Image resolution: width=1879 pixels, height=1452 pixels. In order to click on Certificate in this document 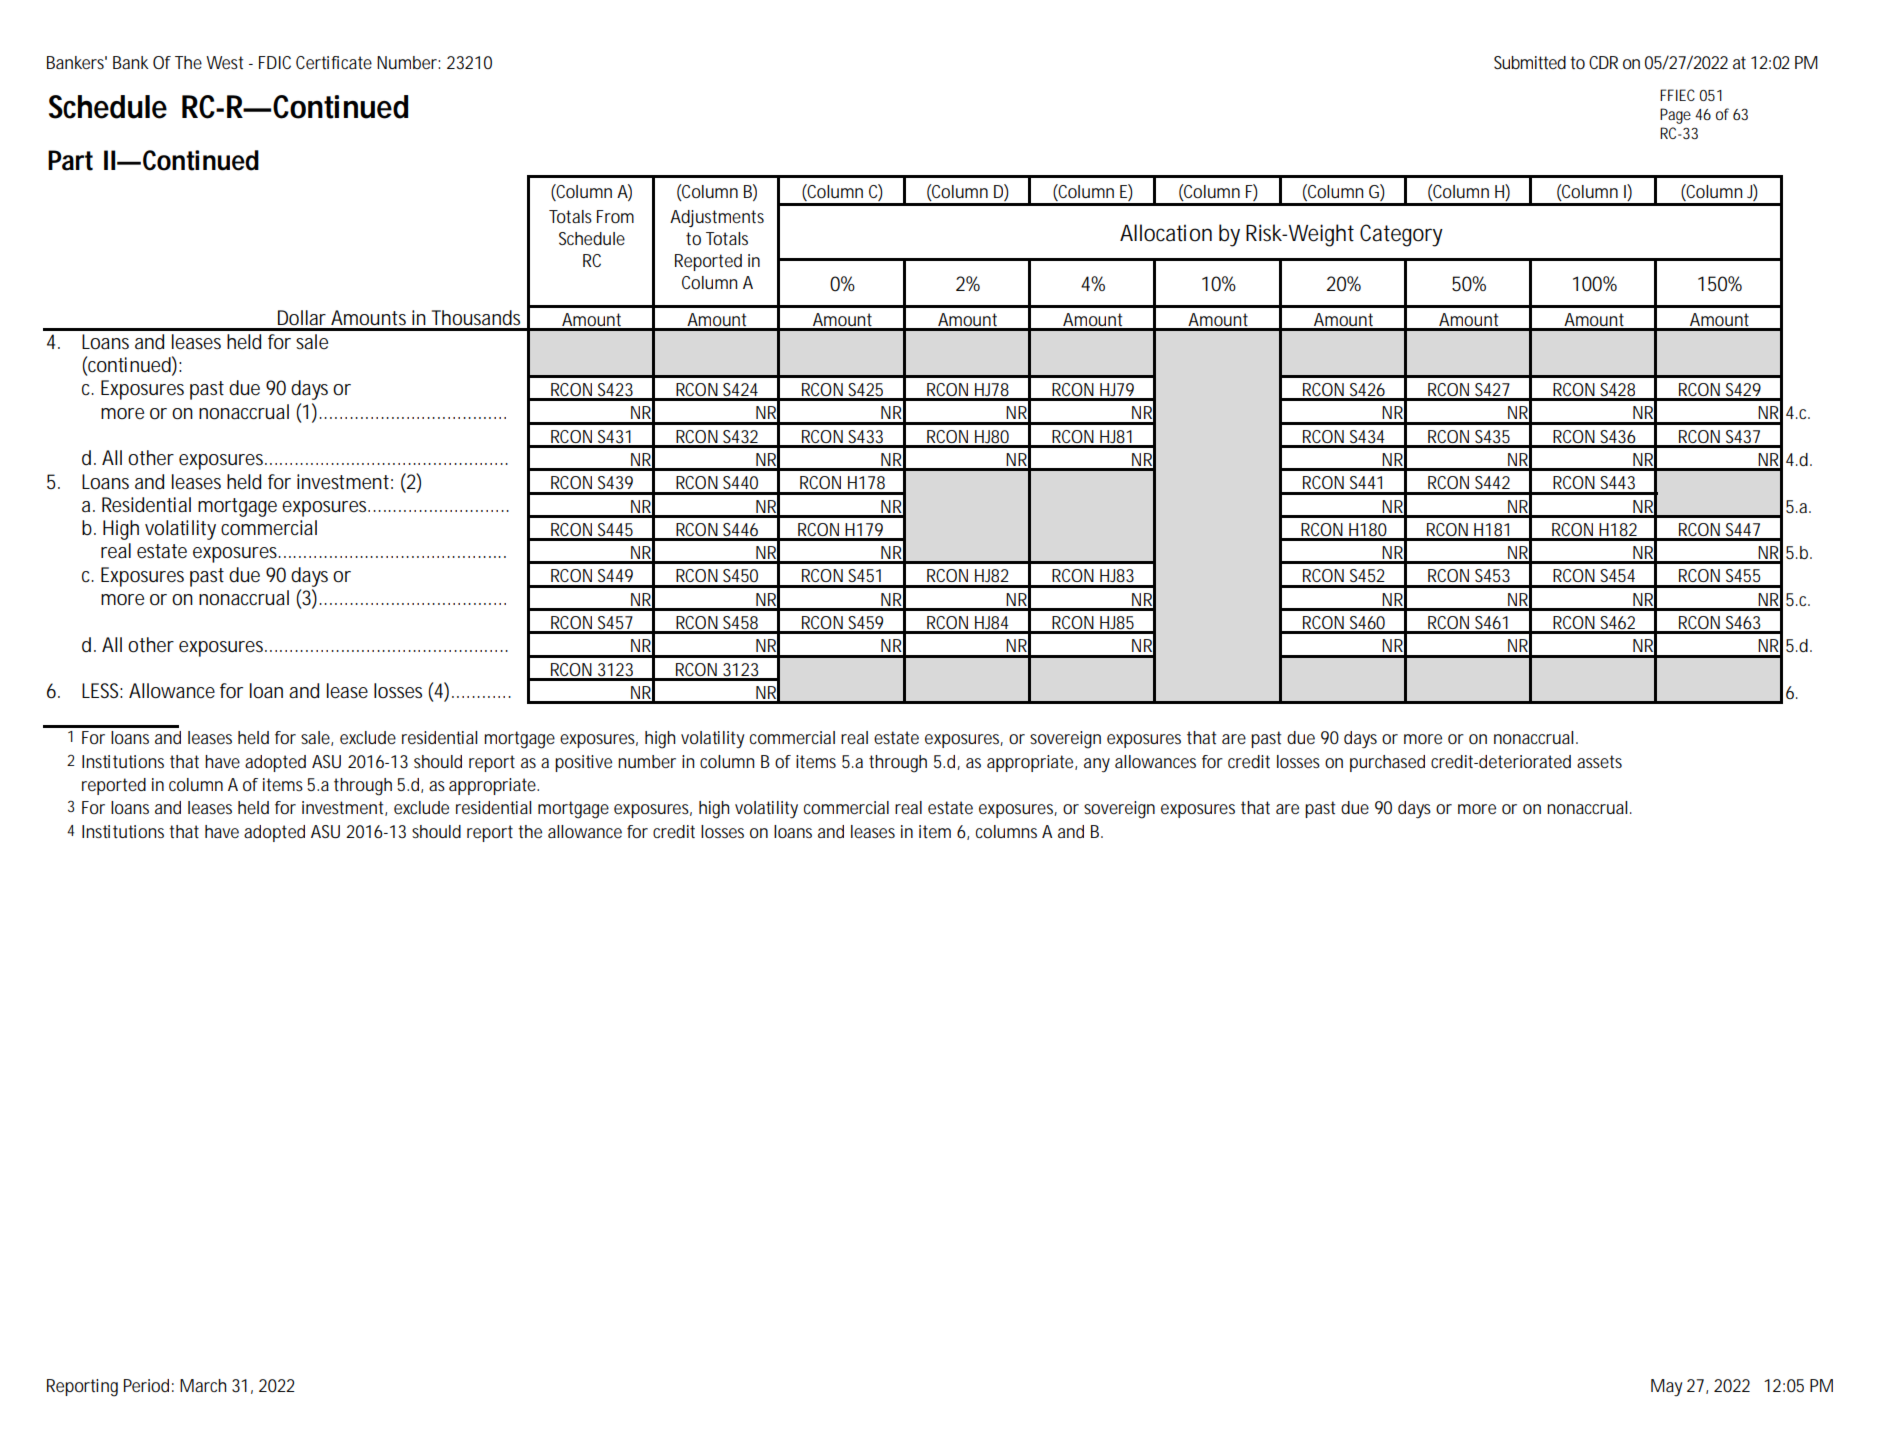, I will do `click(334, 62)`.
